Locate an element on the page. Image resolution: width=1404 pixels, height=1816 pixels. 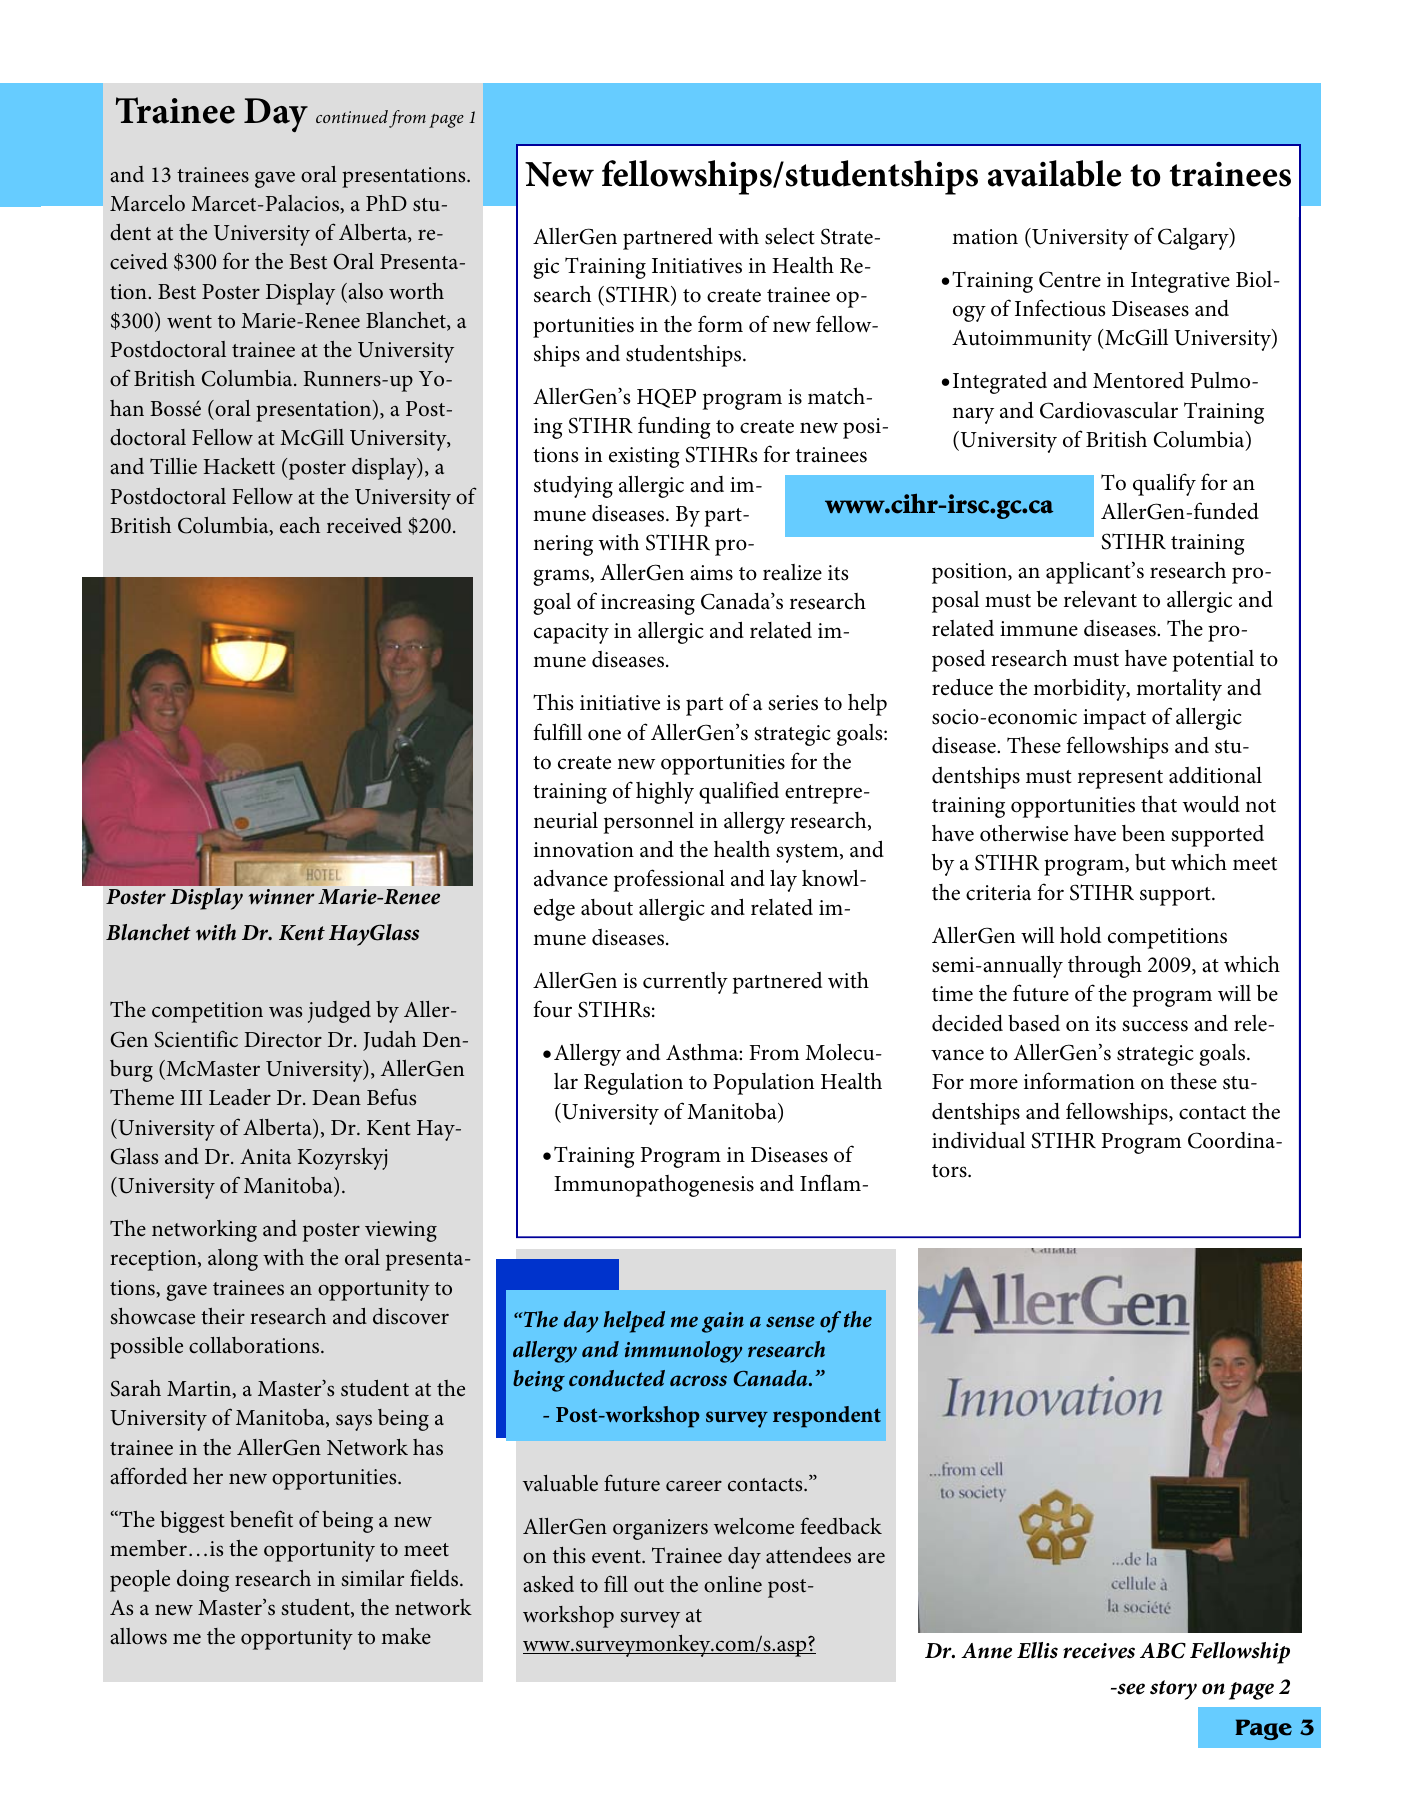
doing is located at coordinates (203, 1581).
